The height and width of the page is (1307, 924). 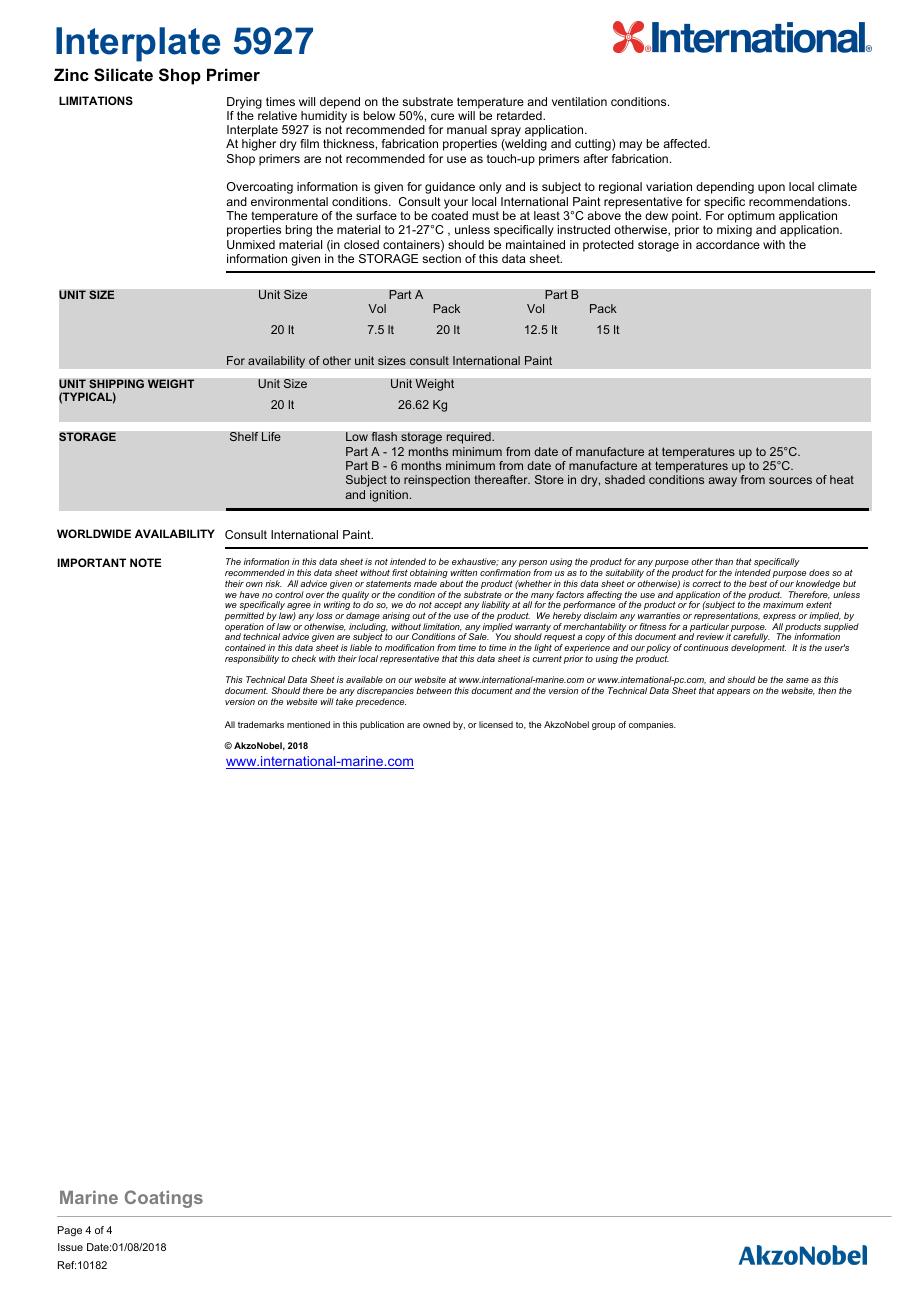 I want to click on required, so click(x=469, y=438).
